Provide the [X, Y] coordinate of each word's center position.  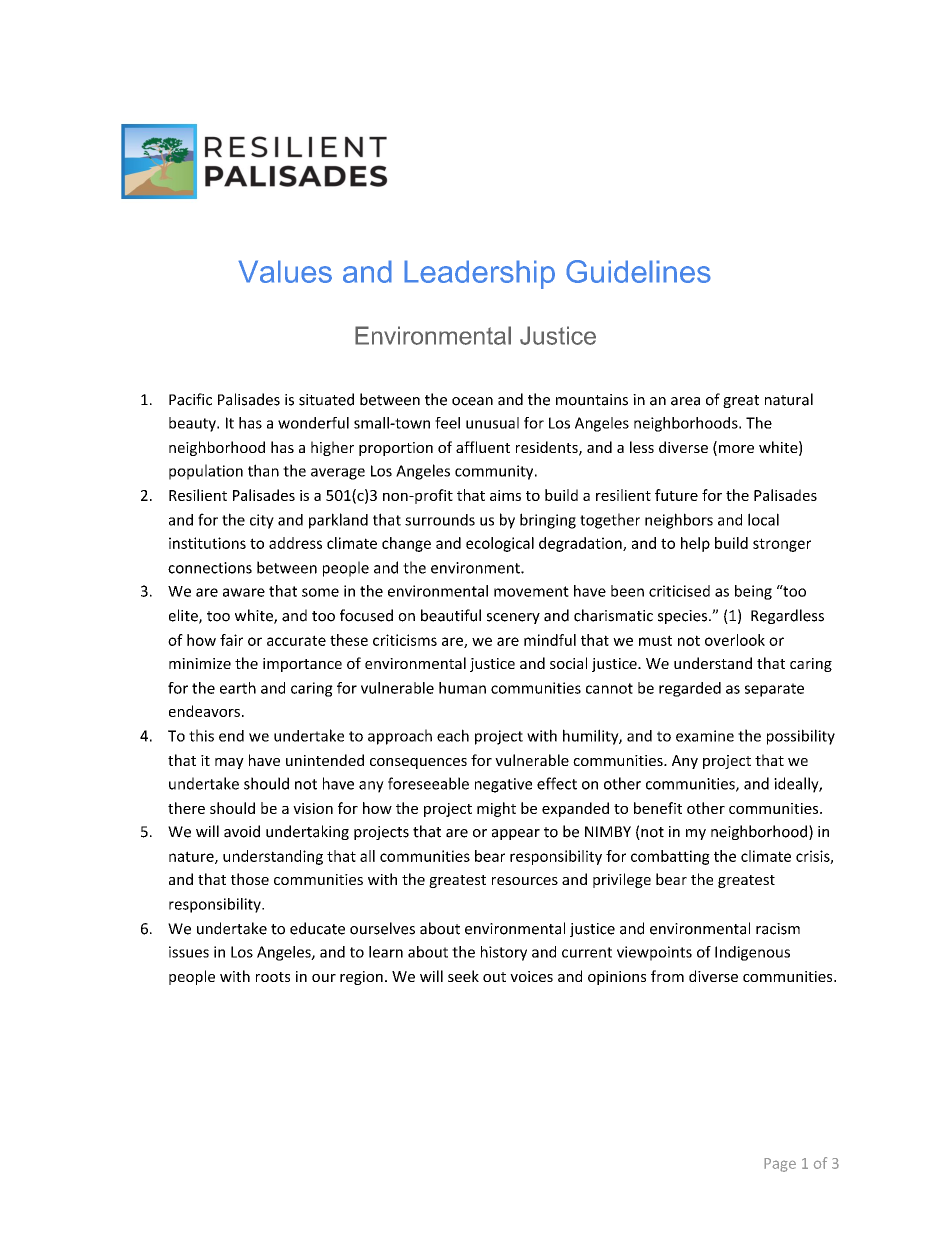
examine [705, 736]
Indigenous [752, 953]
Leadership [479, 274]
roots [273, 977]
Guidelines [638, 271]
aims [505, 495]
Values [285, 271]
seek [463, 976]
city [262, 521]
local [763, 519]
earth [238, 688]
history [504, 953]
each [453, 735]
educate [317, 928]
